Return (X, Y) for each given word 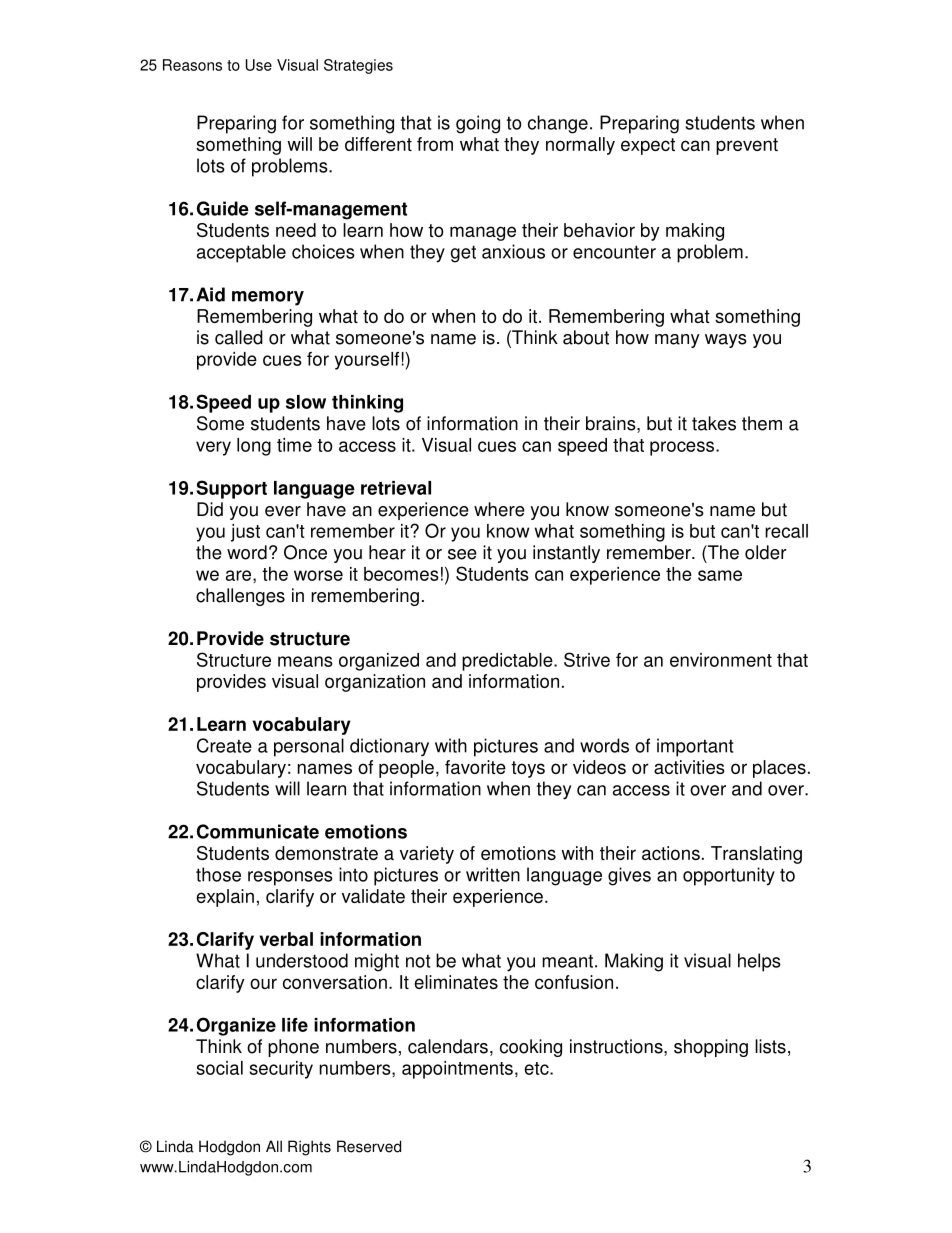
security (281, 1070)
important (695, 747)
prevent (747, 146)
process (683, 448)
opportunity (729, 876)
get (463, 254)
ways (726, 341)
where (499, 509)
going (478, 124)
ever (283, 511)
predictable (508, 662)
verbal (286, 939)
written (493, 874)
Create (224, 745)
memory (268, 298)
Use (259, 65)
